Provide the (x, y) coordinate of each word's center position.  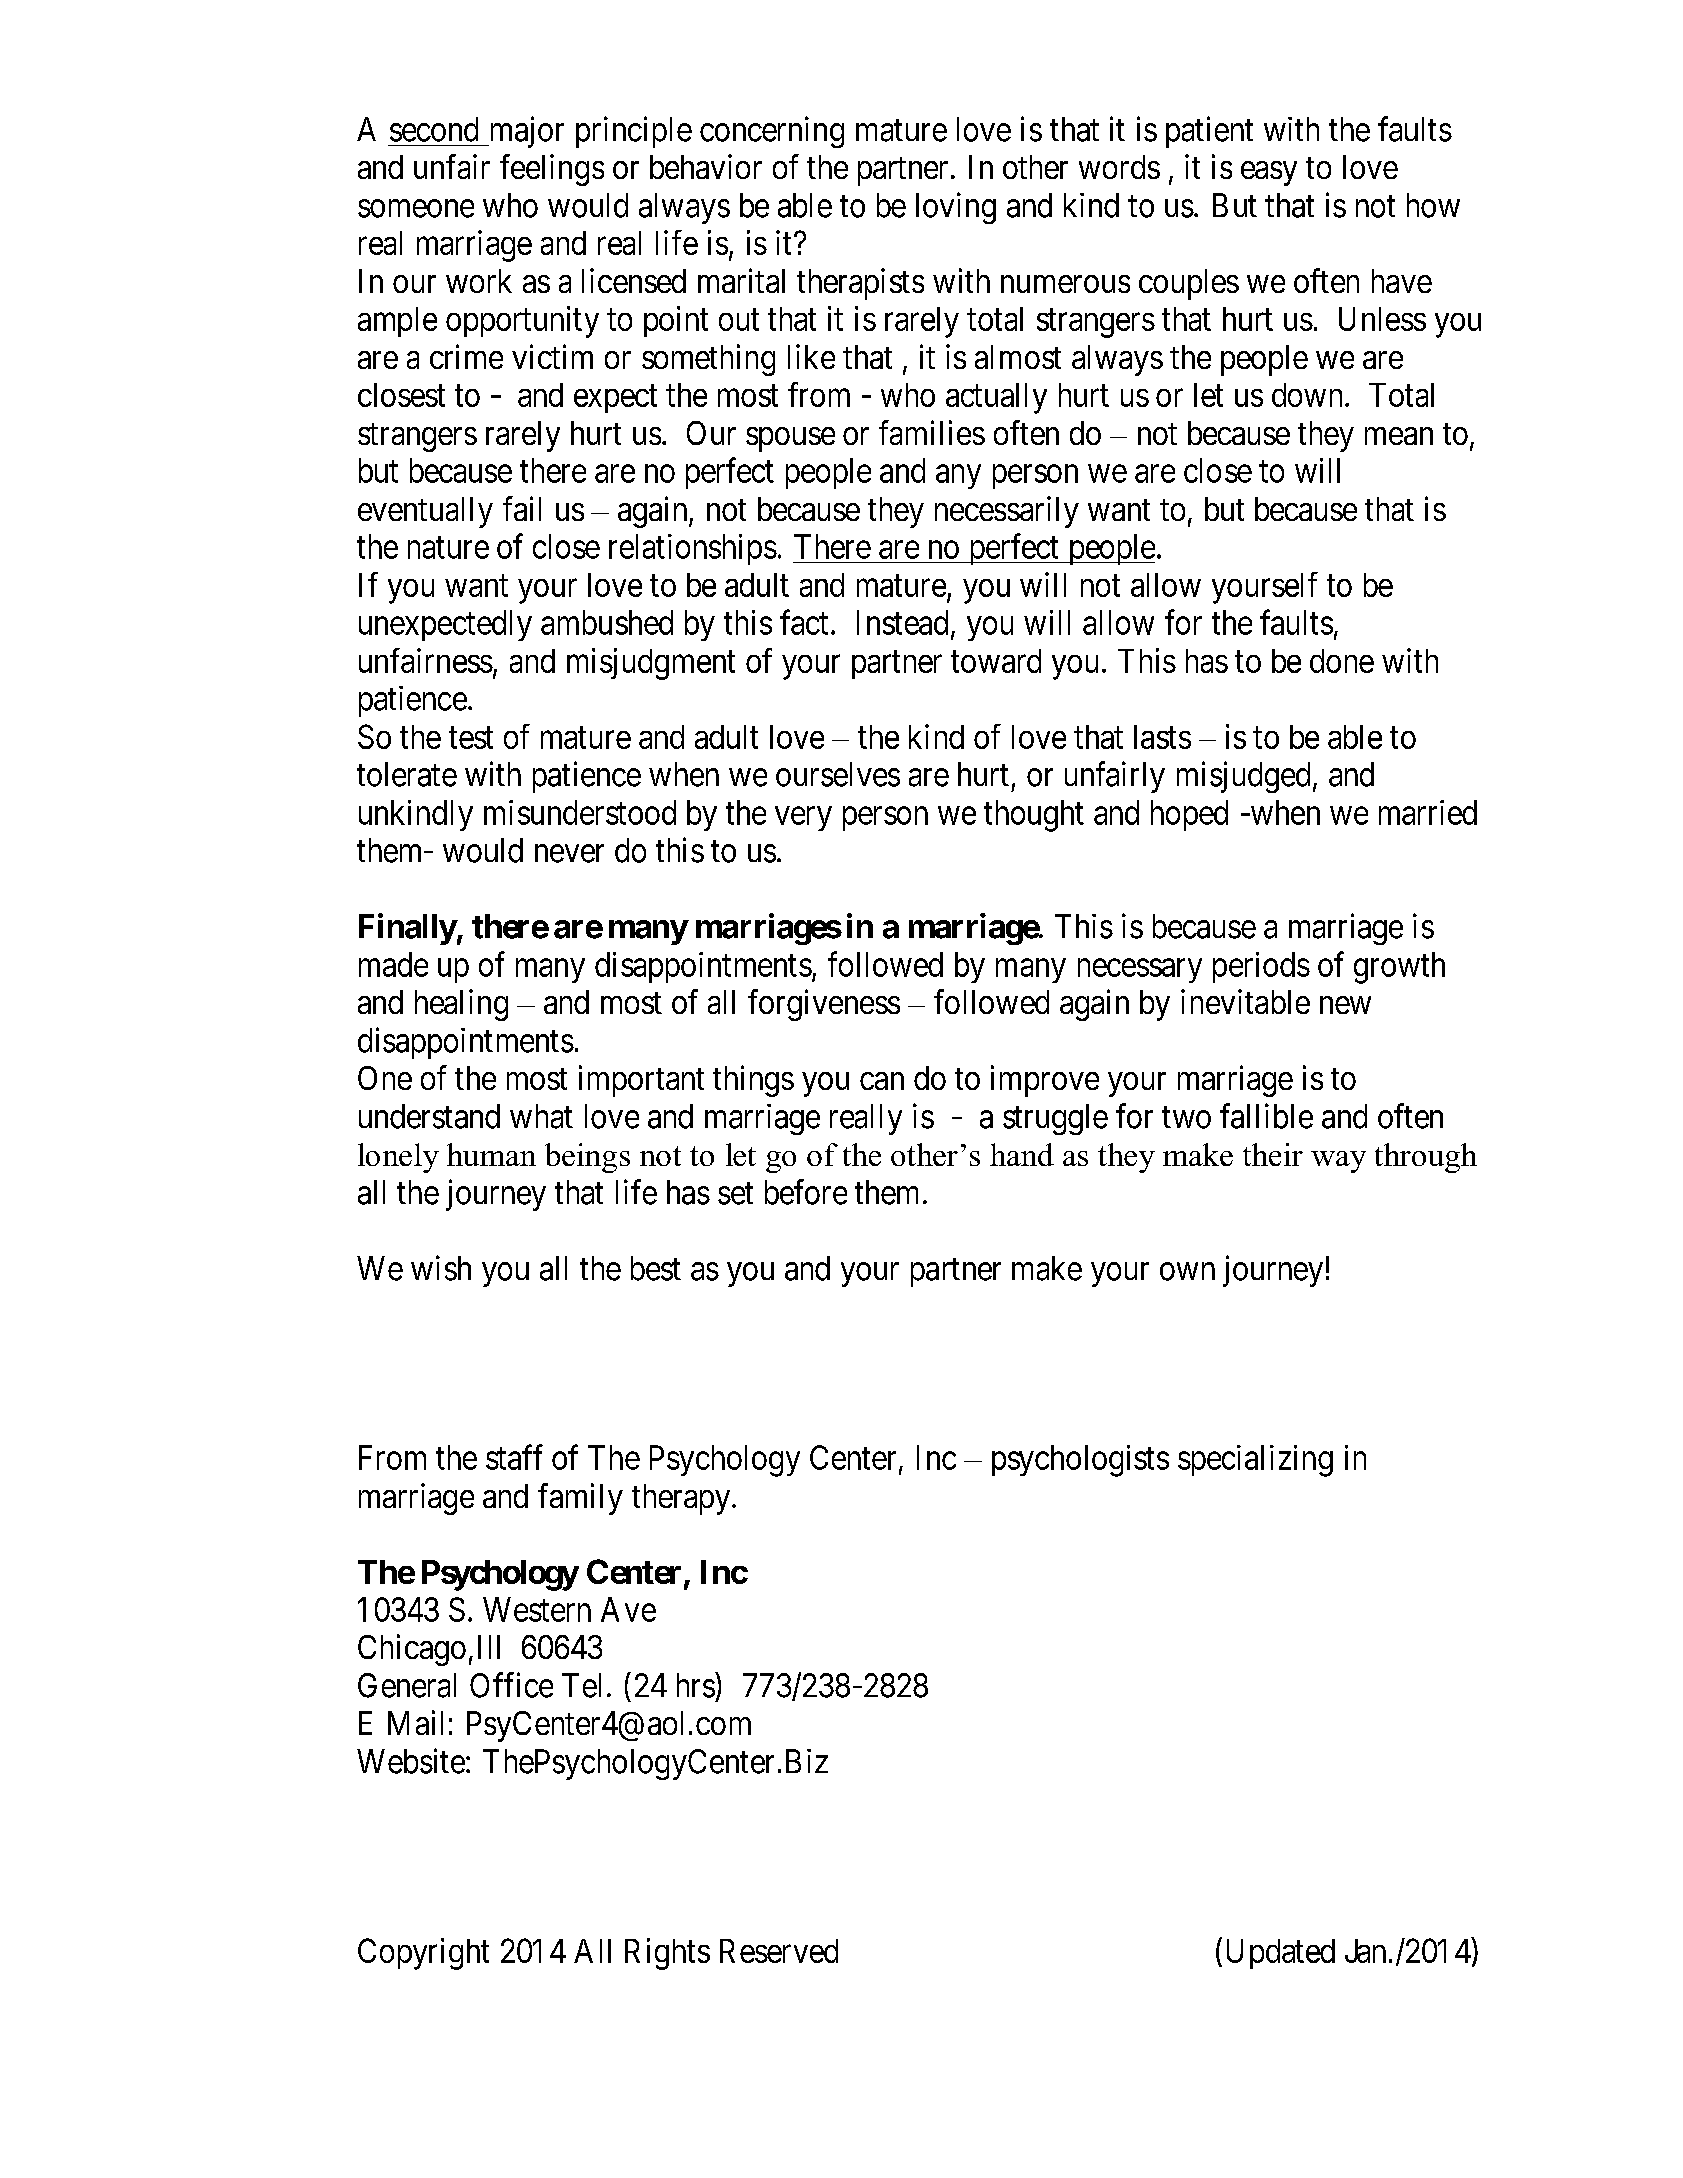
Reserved (779, 1951)
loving (956, 208)
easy (1269, 173)
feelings (552, 170)
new (1345, 1005)
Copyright (423, 1954)
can (882, 1081)
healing (461, 1005)
